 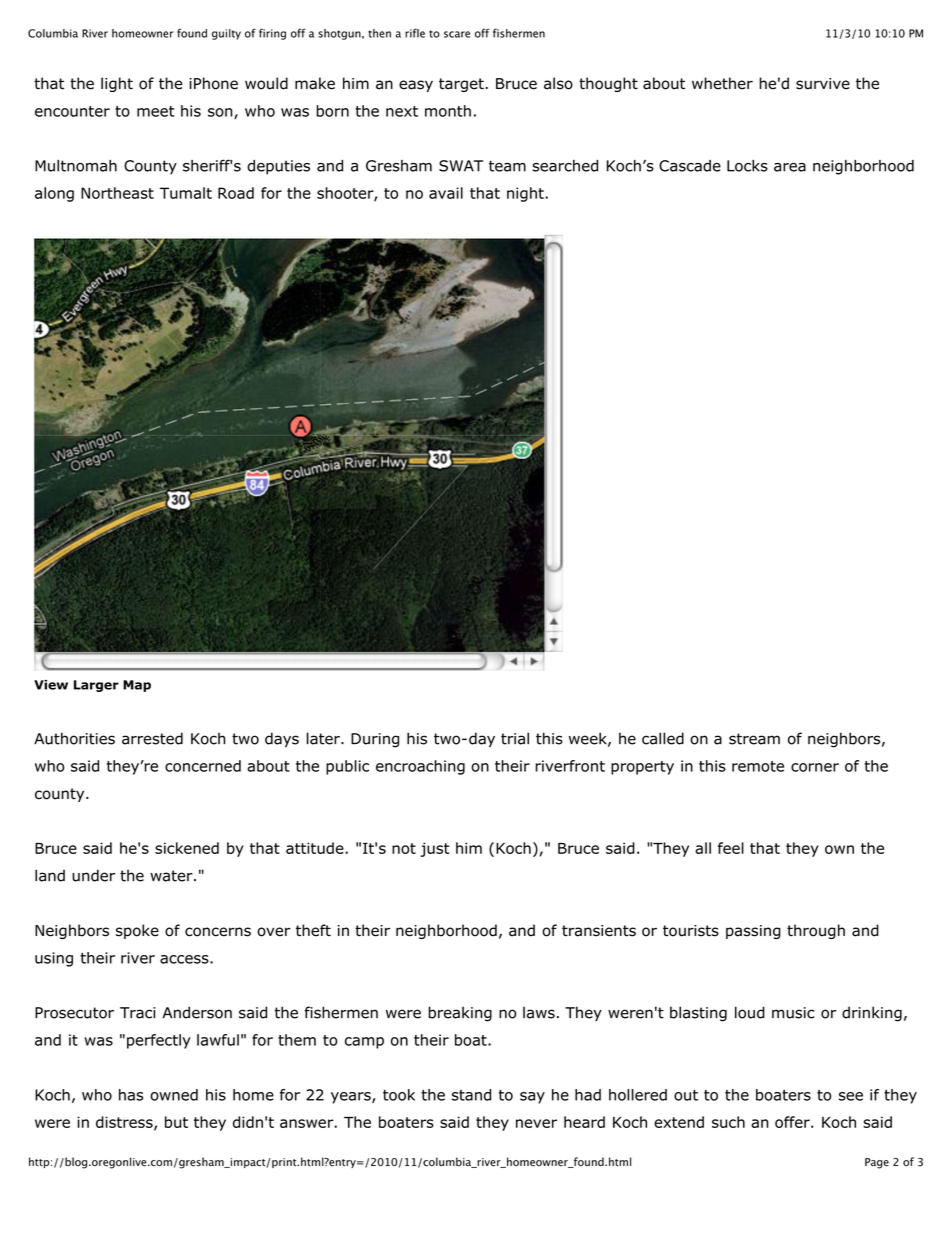 I want to click on stream, so click(x=754, y=739).
